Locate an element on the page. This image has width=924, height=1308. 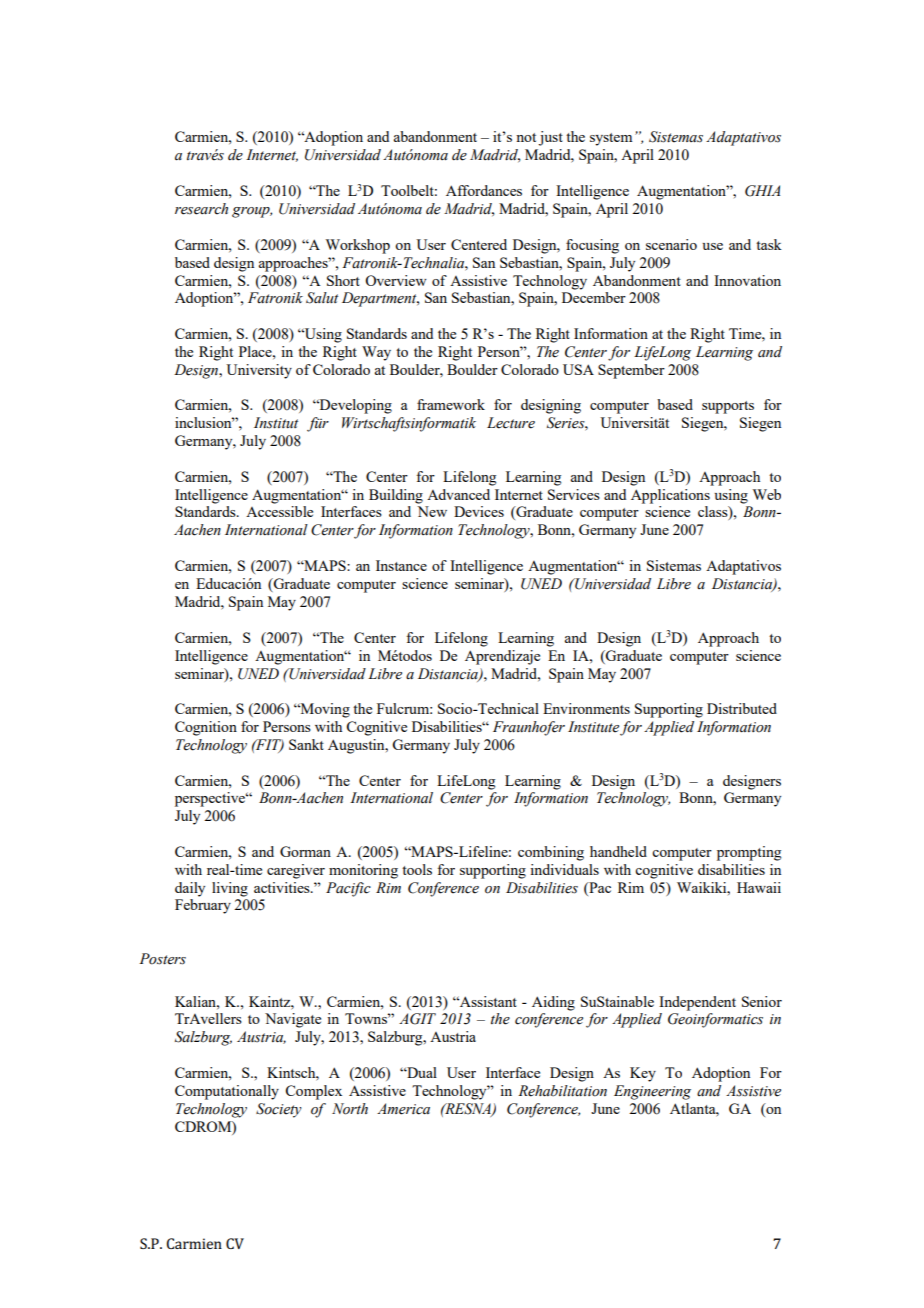
Affordances is located at coordinates (484, 190).
